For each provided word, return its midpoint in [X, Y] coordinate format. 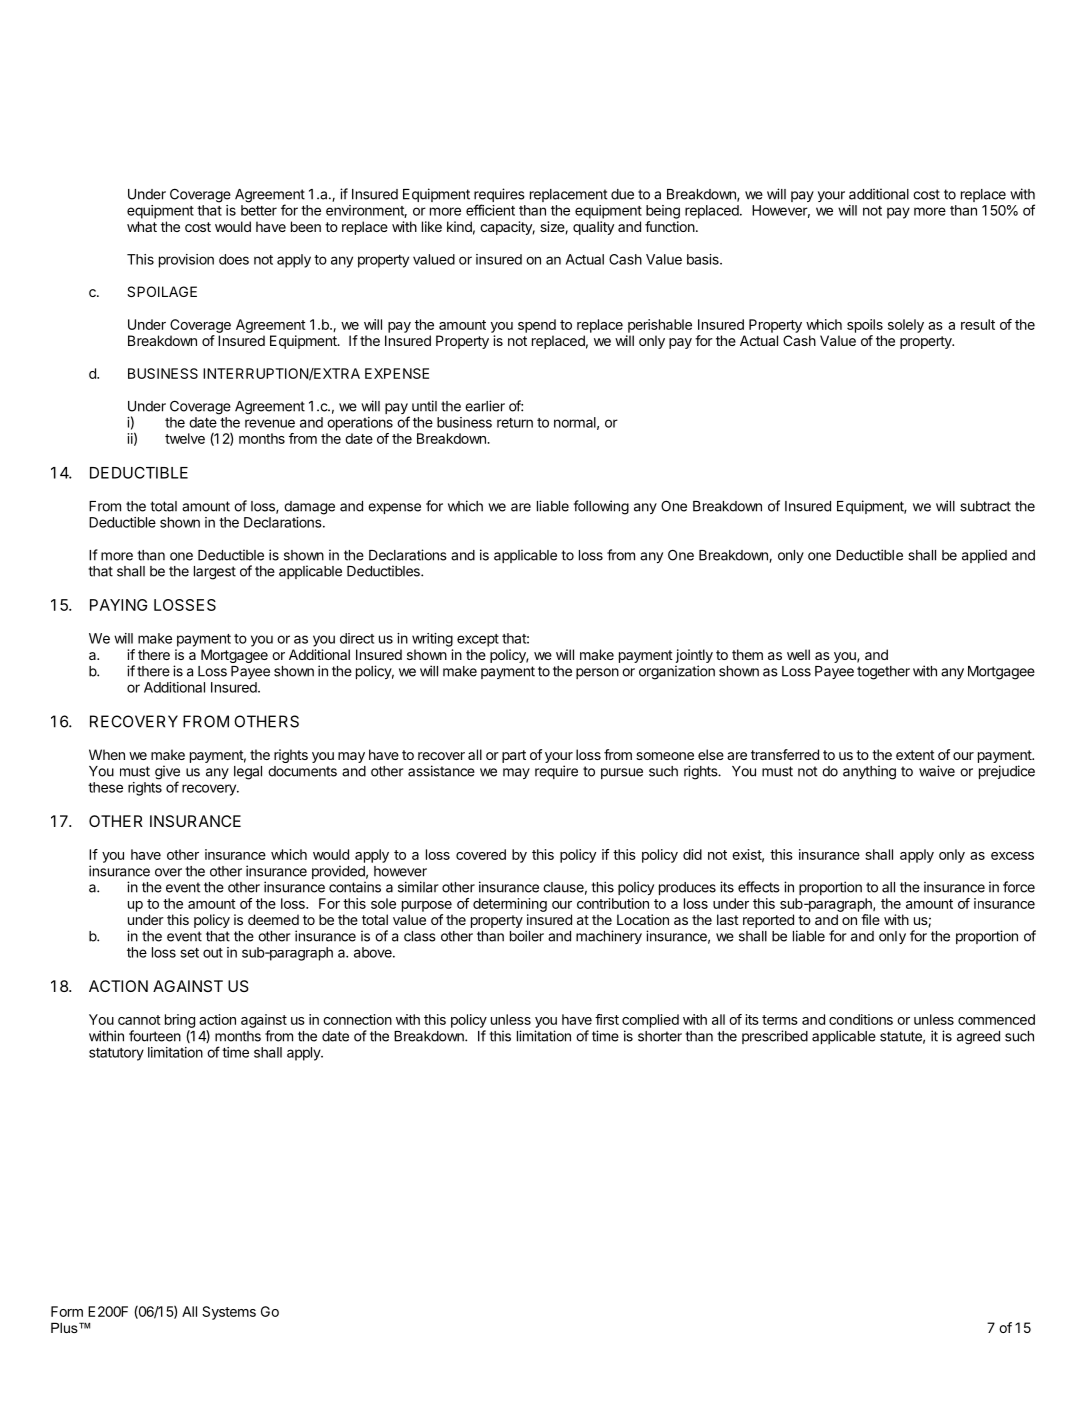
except [478, 640]
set [189, 953]
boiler [527, 936]
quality [593, 228]
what [142, 226]
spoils [865, 326]
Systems [229, 1313]
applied [984, 556]
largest [215, 573]
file [870, 919]
